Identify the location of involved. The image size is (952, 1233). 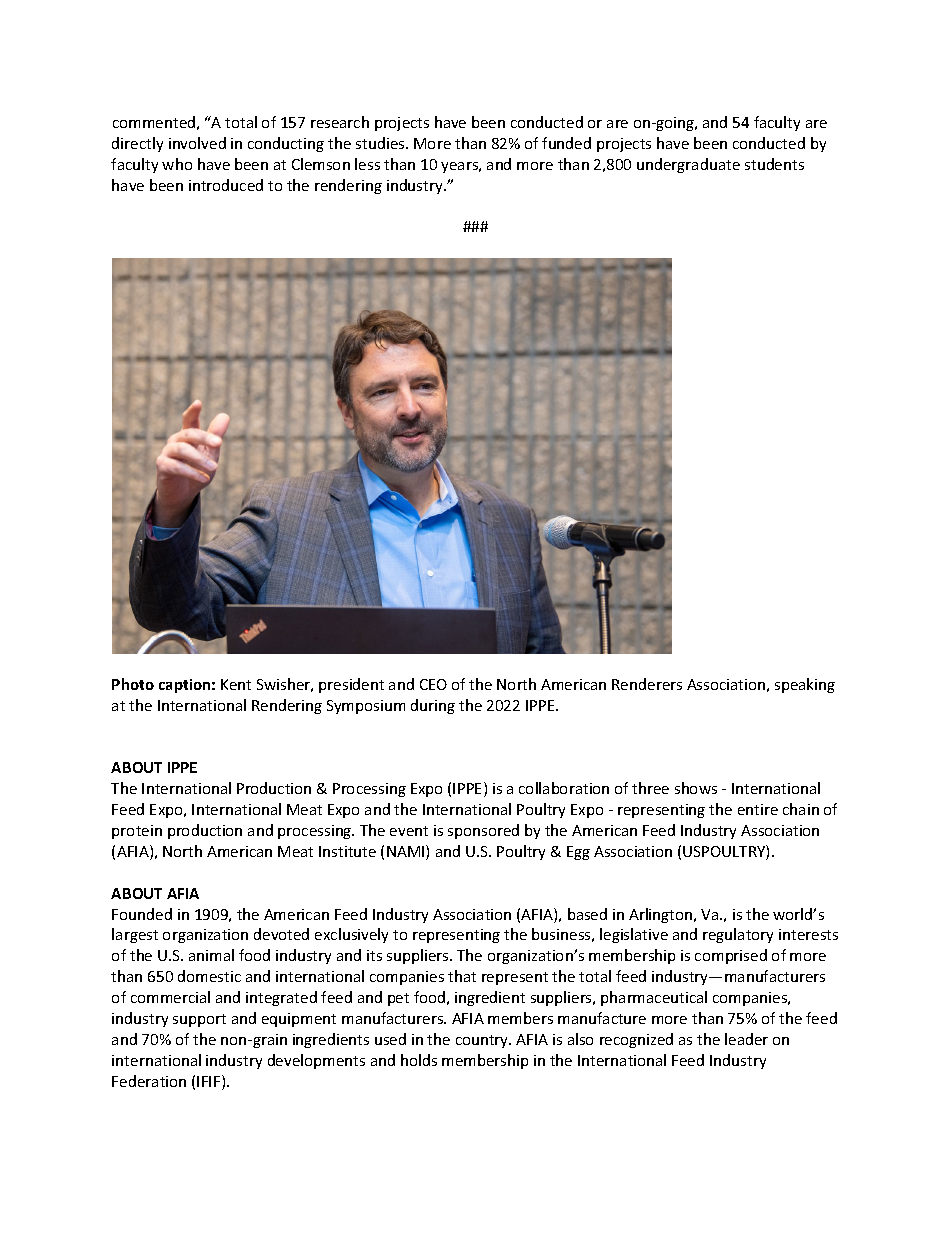
(197, 143).
